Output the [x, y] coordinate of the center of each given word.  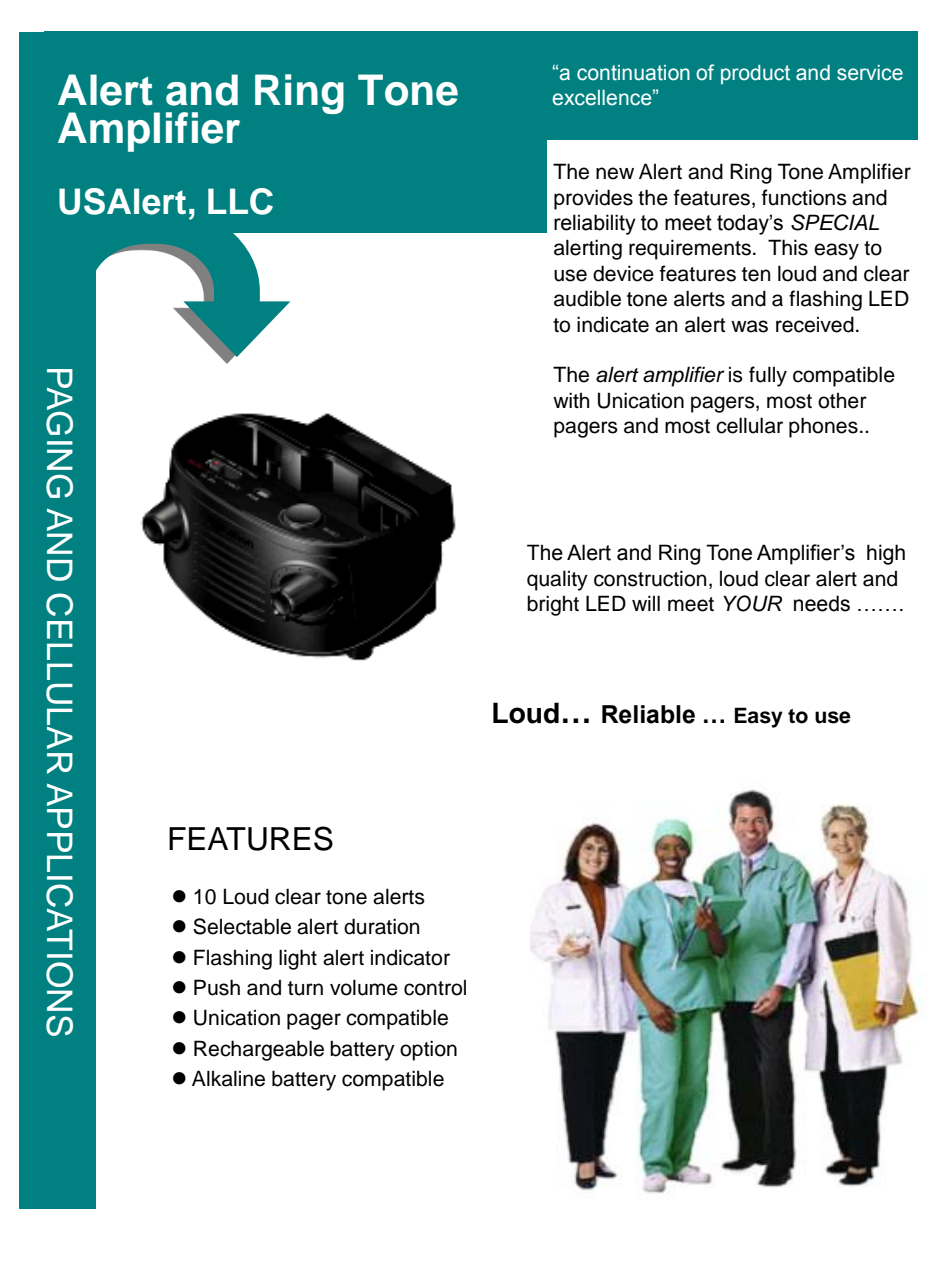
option [428, 1050]
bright [553, 605]
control [435, 987]
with [571, 400]
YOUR [752, 603]
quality [557, 580]
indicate [613, 324]
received [815, 324]
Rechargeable [259, 1050]
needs [822, 603]
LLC [240, 201]
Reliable [648, 714]
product [755, 74]
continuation [633, 73]
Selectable [242, 926]
